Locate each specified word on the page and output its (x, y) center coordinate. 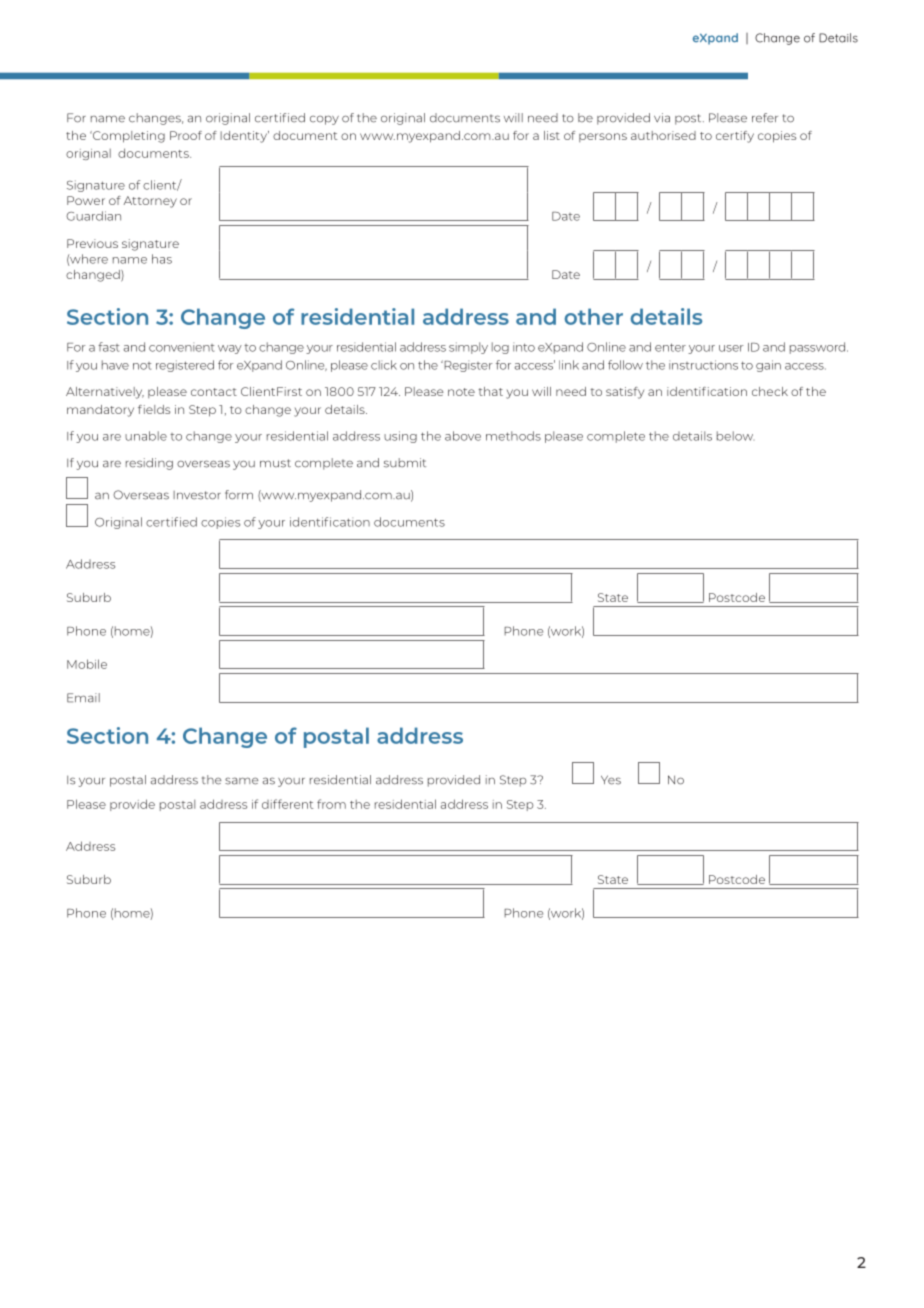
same (242, 781)
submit (405, 463)
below (735, 436)
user (731, 348)
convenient (181, 347)
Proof (186, 135)
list (552, 135)
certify (735, 137)
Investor (197, 495)
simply (468, 348)
